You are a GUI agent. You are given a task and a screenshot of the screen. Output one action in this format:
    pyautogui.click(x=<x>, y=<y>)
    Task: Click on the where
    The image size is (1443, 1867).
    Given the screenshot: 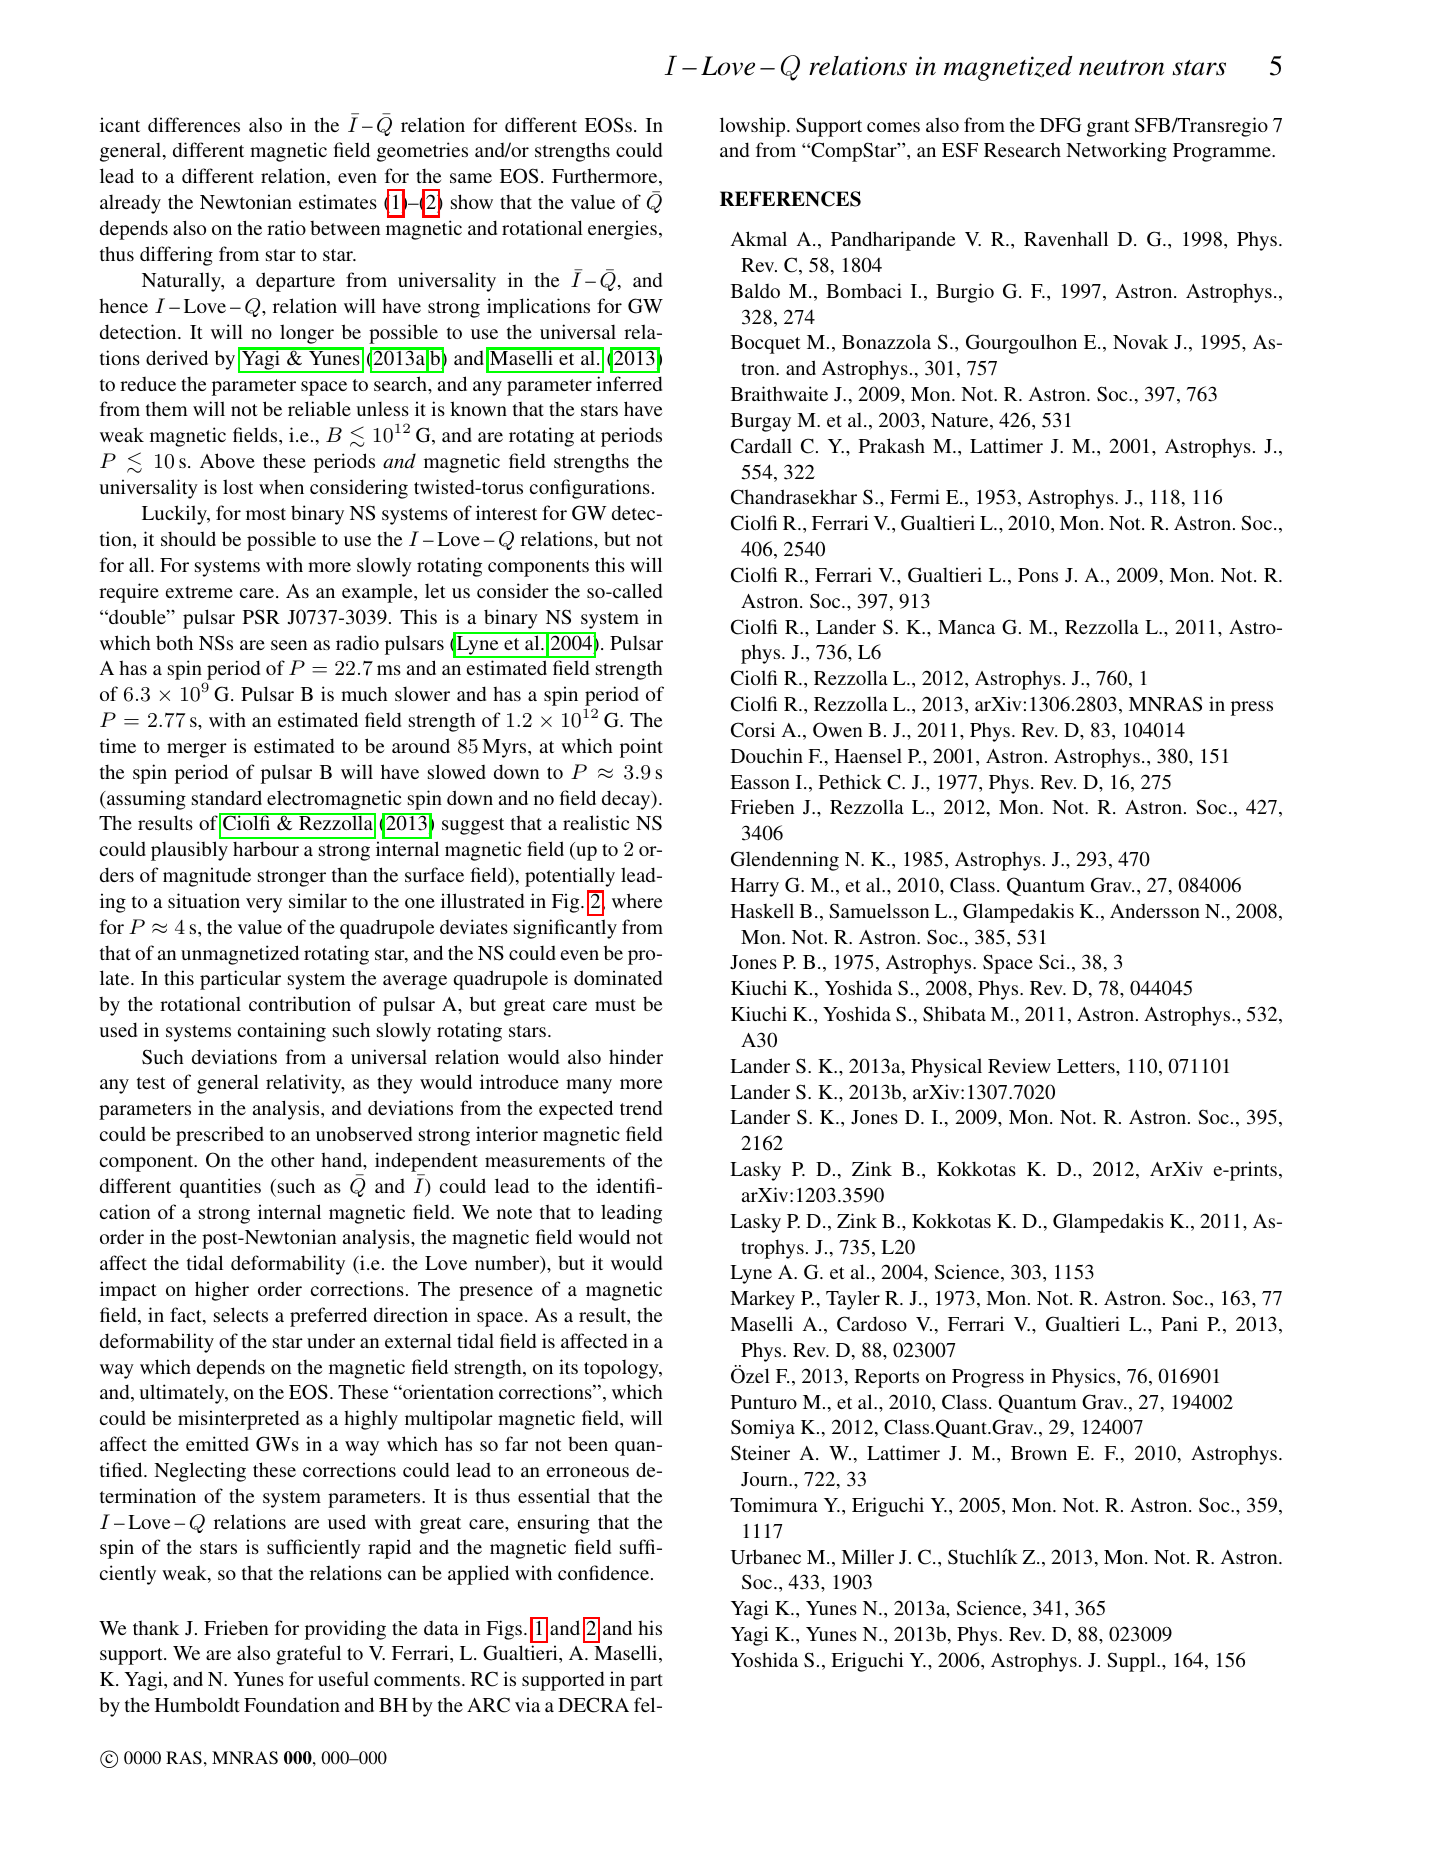 What is the action you would take?
    pyautogui.click(x=637, y=900)
